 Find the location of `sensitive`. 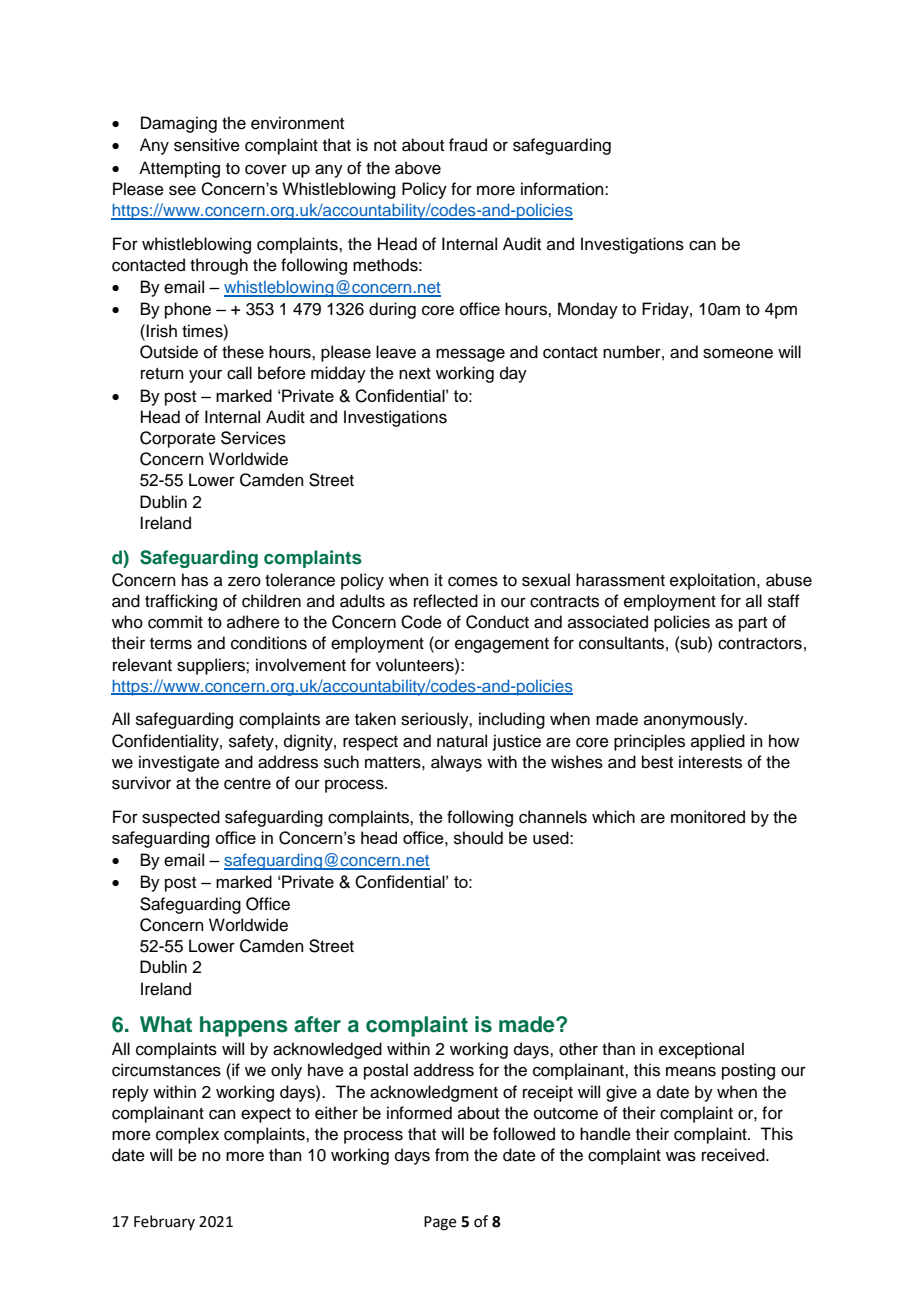

sensitive is located at coordinates (207, 145).
